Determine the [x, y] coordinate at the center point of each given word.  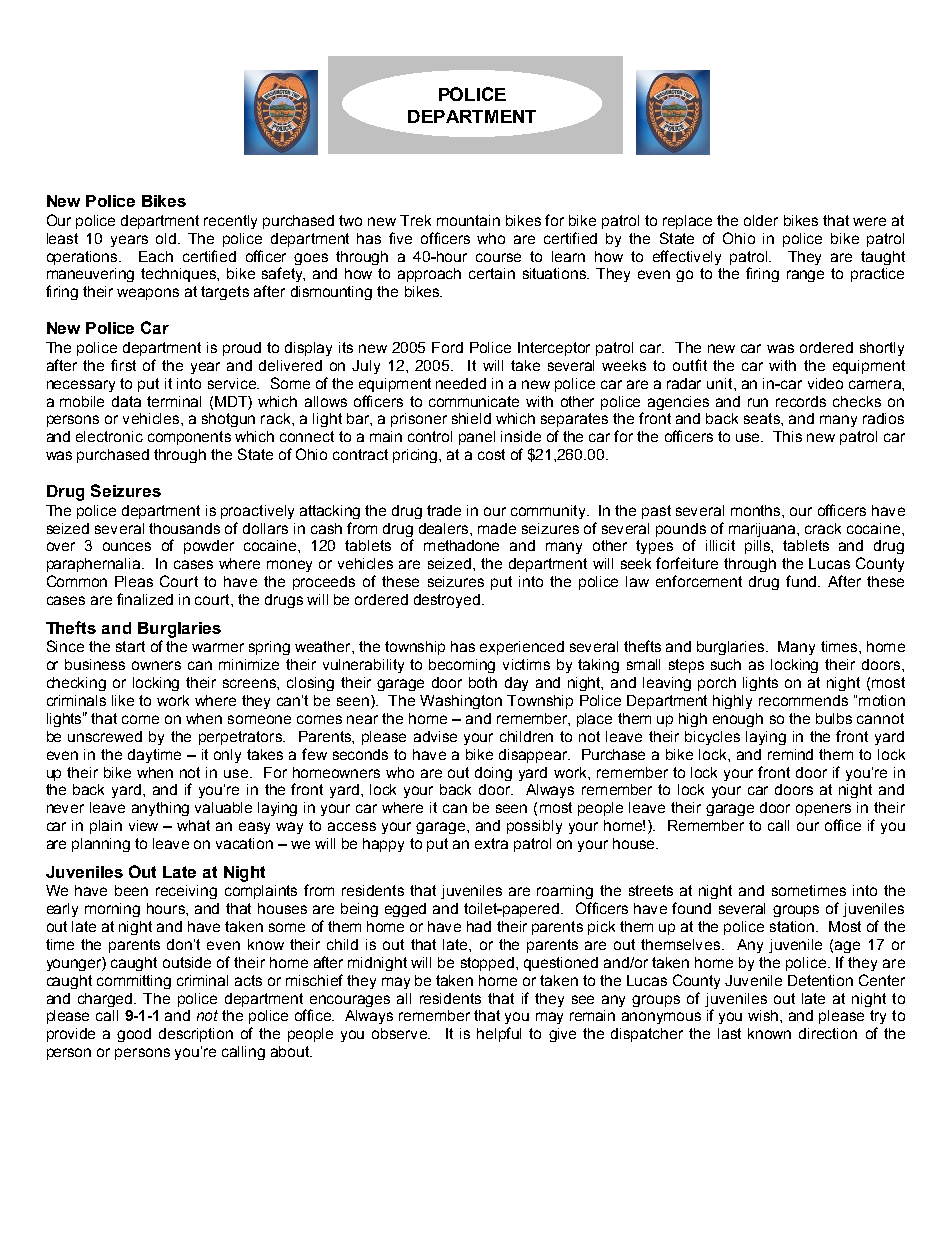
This [787, 436]
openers [823, 810]
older [761, 220]
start [130, 646]
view [143, 825]
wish [764, 1015]
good [134, 1035]
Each [156, 256]
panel [477, 438]
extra [491, 843]
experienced [522, 648]
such [726, 664]
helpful [499, 1034]
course [498, 257]
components [189, 438]
